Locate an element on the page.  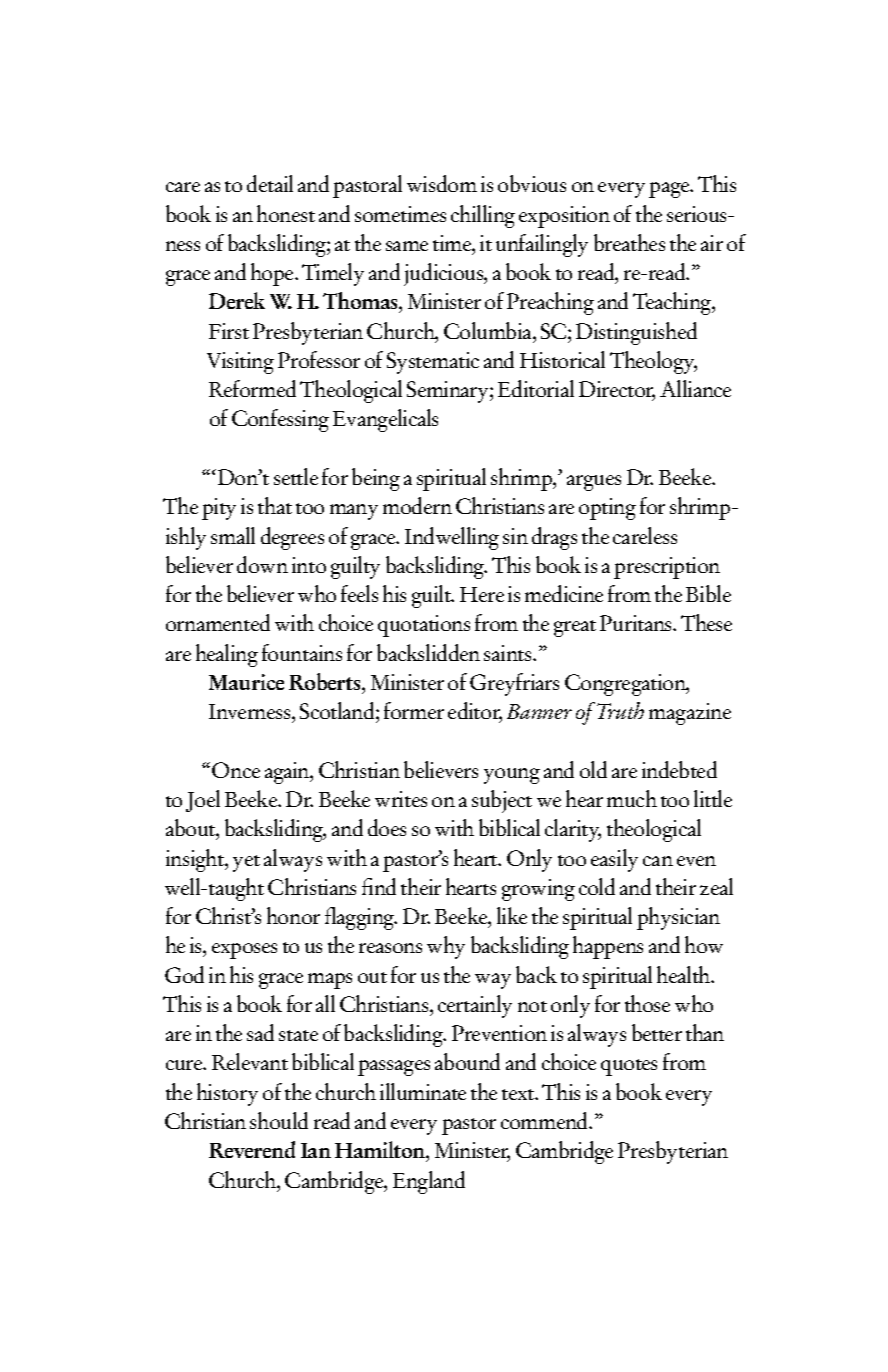
exposes is located at coordinates (244, 951).
